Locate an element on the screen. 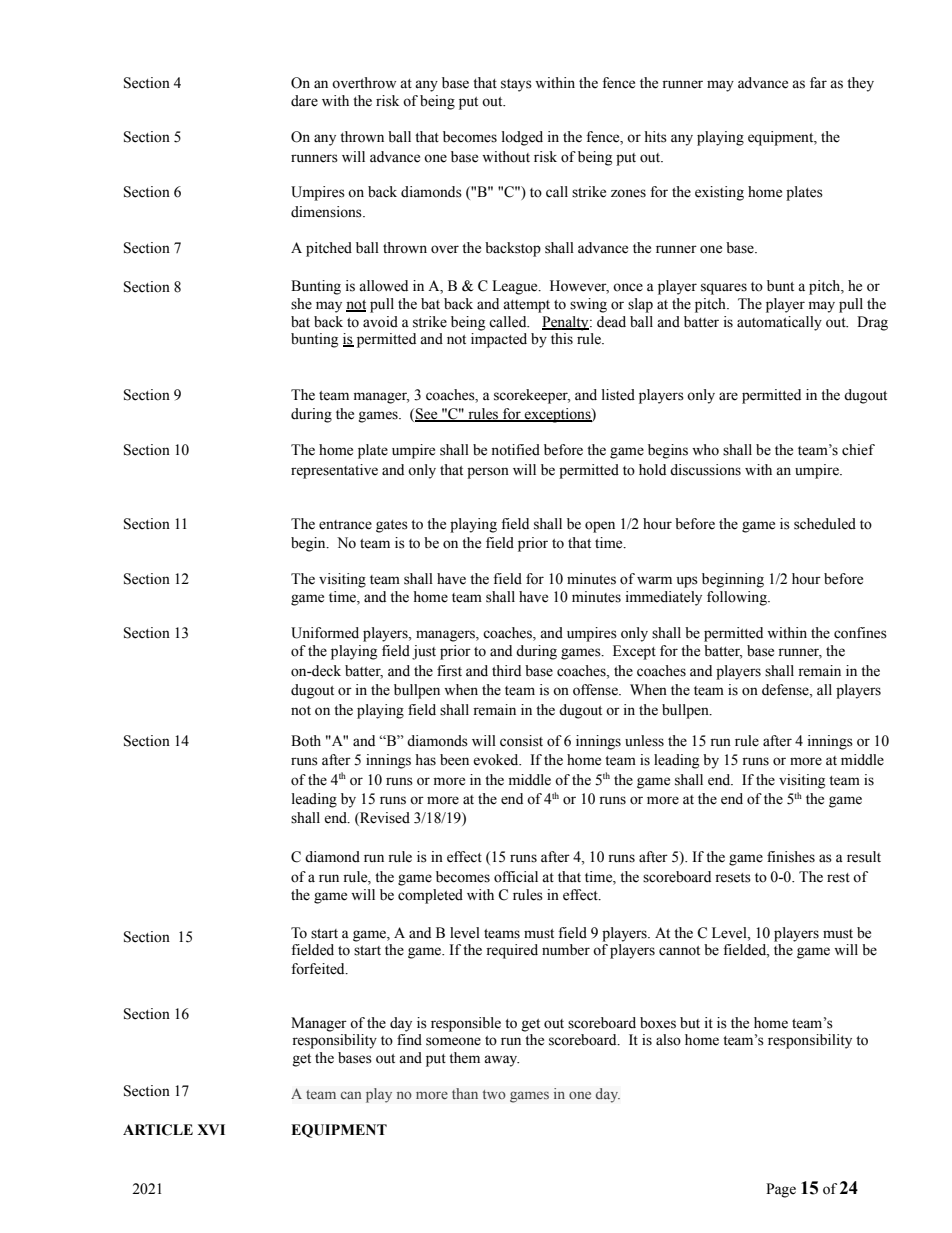  dare is located at coordinates (304, 101).
